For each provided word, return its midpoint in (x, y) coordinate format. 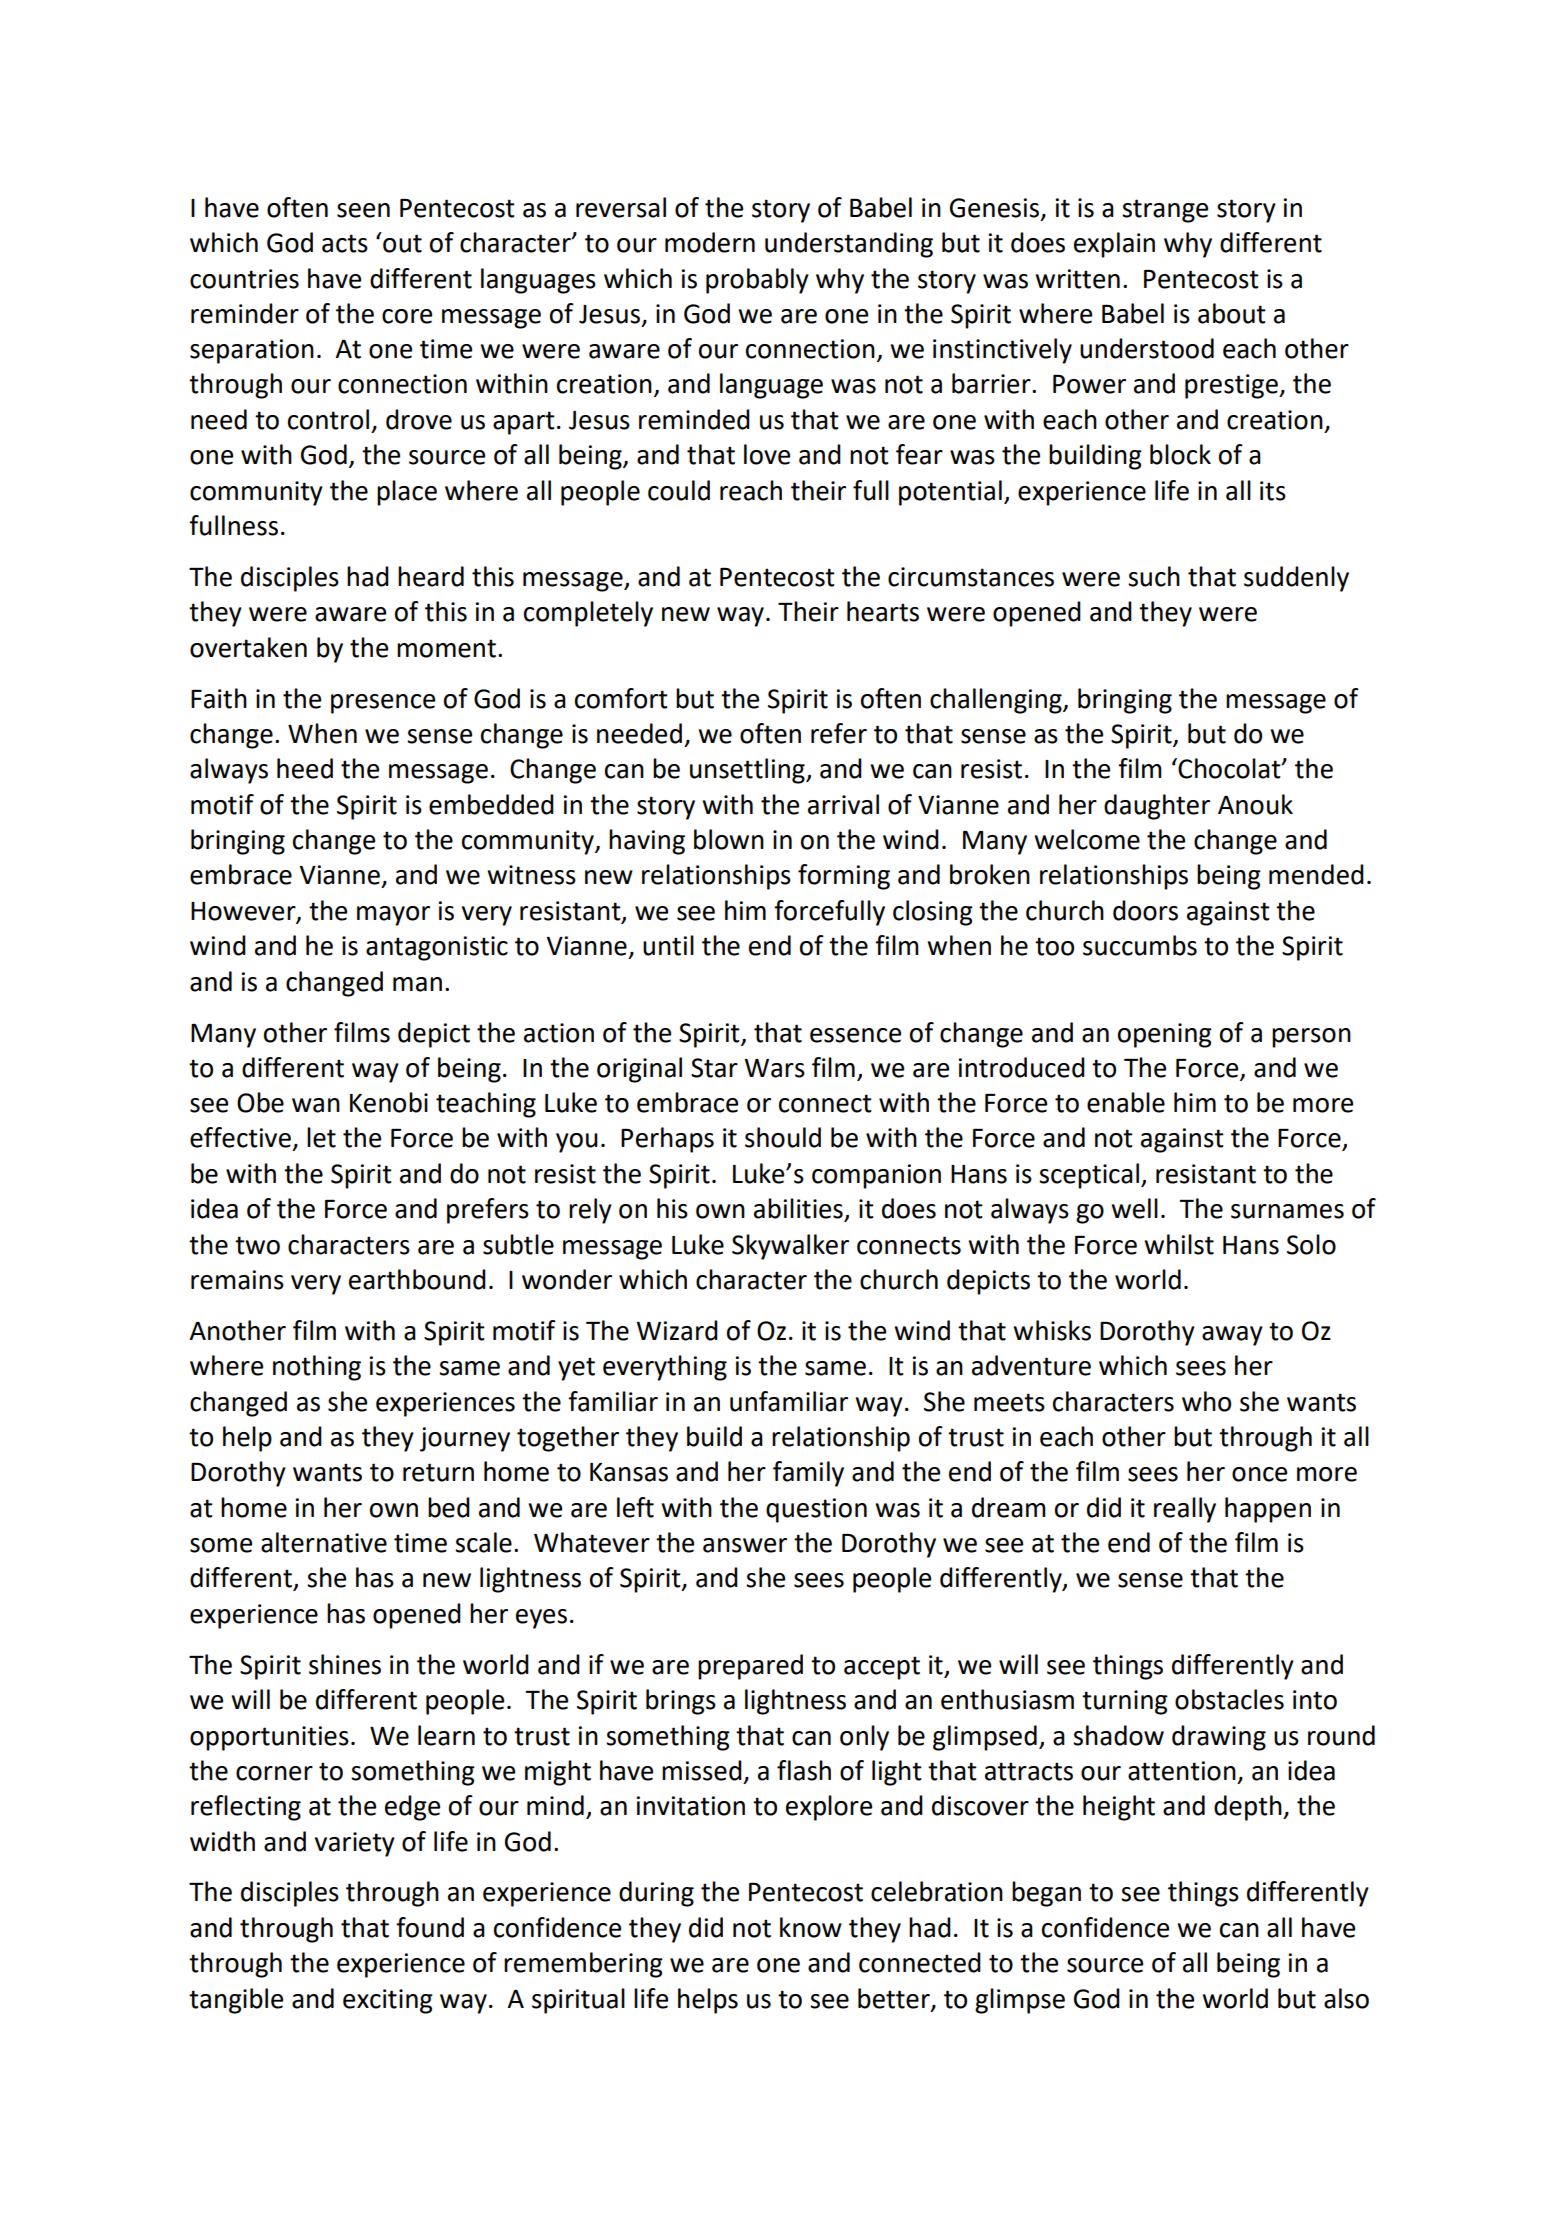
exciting (388, 2001)
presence (383, 704)
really (1185, 1510)
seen (363, 210)
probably (757, 281)
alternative (324, 1542)
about (1232, 313)
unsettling (748, 771)
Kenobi (389, 1102)
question (816, 1510)
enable (1126, 1102)
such (1154, 576)
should (783, 1137)
